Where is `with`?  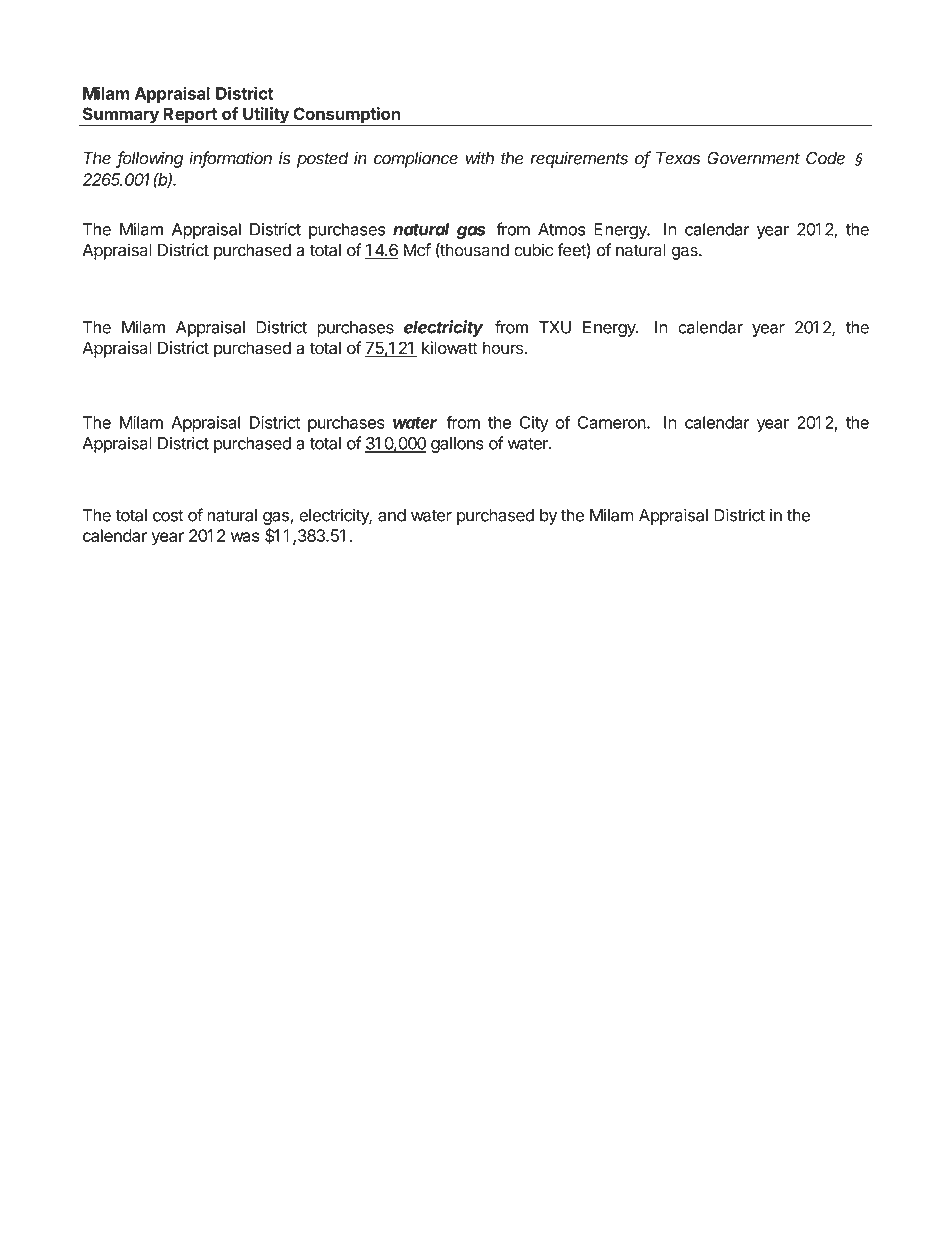
with is located at coordinates (480, 158).
